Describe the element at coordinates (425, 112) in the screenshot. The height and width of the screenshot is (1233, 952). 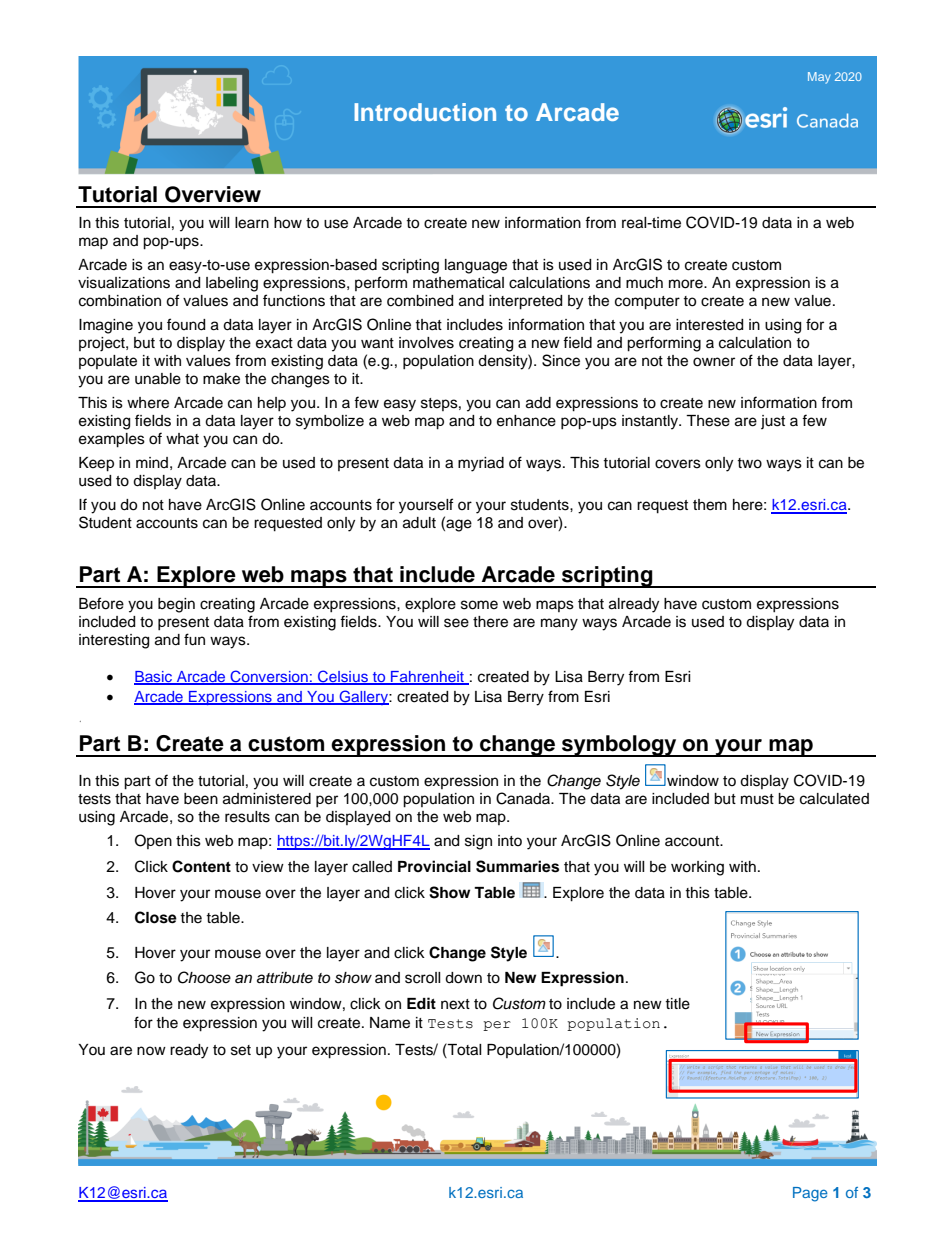
I see `Introduction` at that location.
